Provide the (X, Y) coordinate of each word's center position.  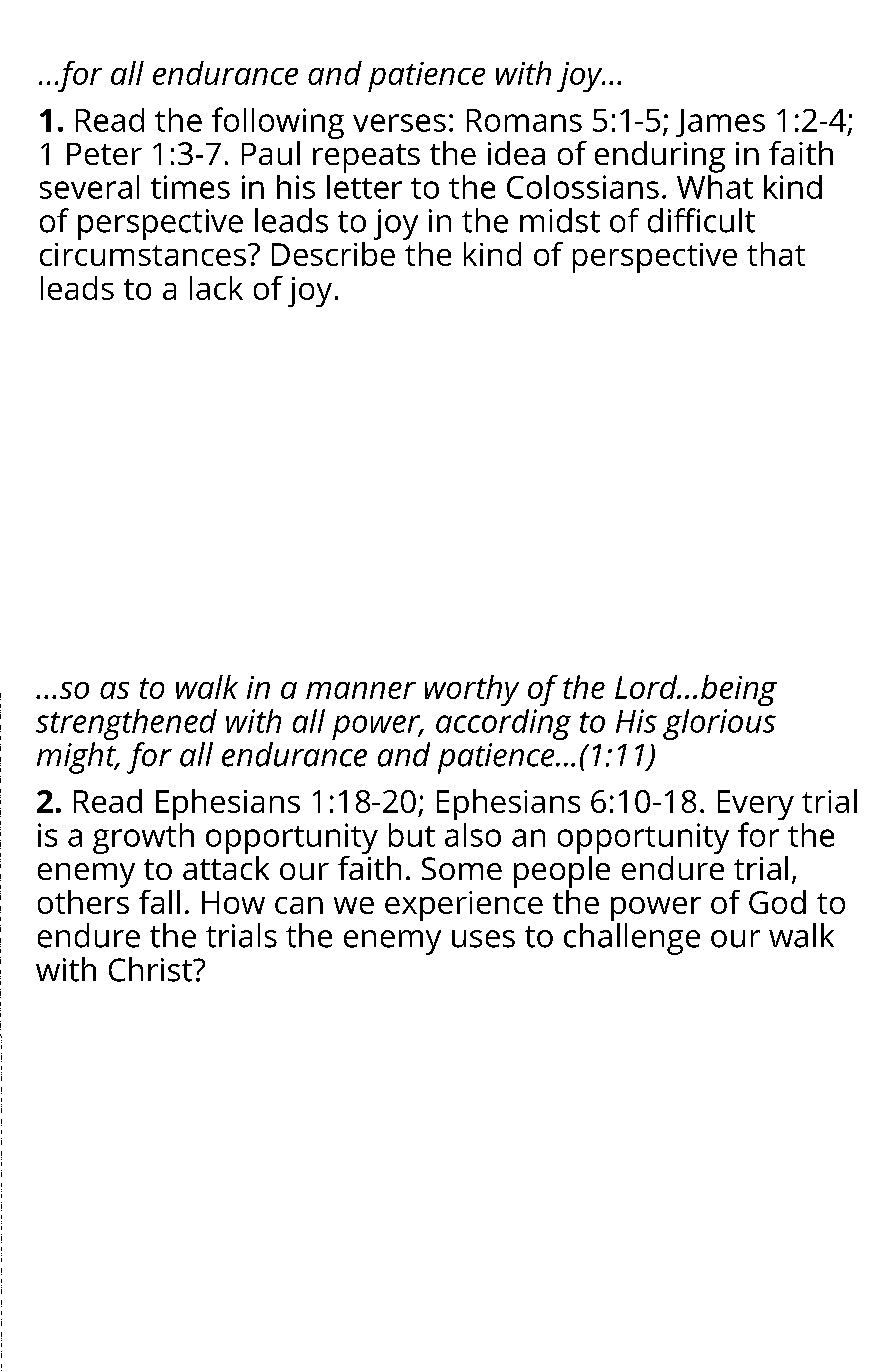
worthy (472, 690)
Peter (104, 154)
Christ (151, 969)
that (776, 254)
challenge (632, 939)
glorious (719, 724)
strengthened (126, 724)
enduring (660, 157)
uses (483, 939)
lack (216, 288)
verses (399, 123)
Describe (333, 252)
